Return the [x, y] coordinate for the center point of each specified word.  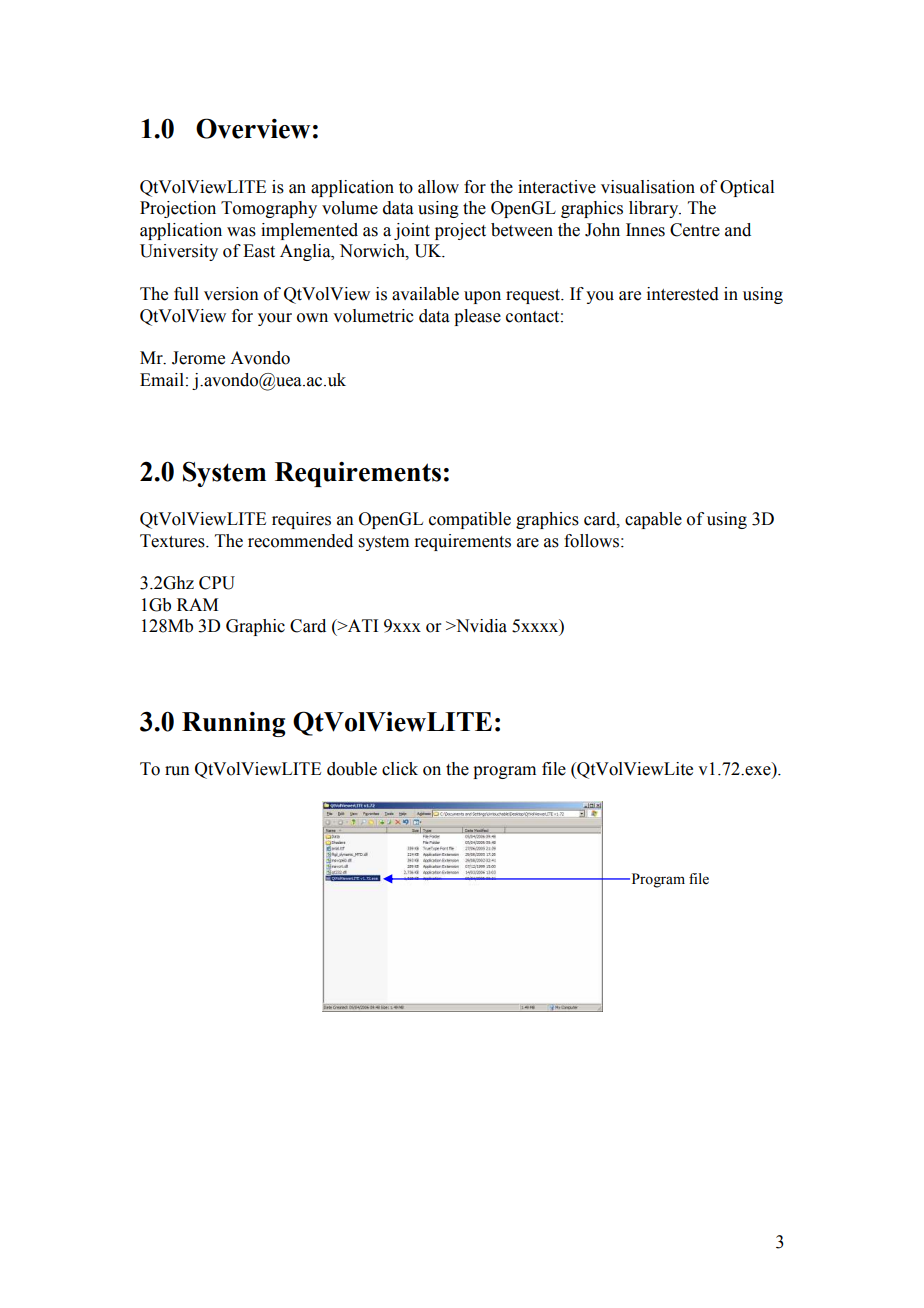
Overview [253, 128]
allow [438, 187]
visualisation [648, 187]
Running [233, 724]
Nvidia [480, 626]
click [400, 769]
